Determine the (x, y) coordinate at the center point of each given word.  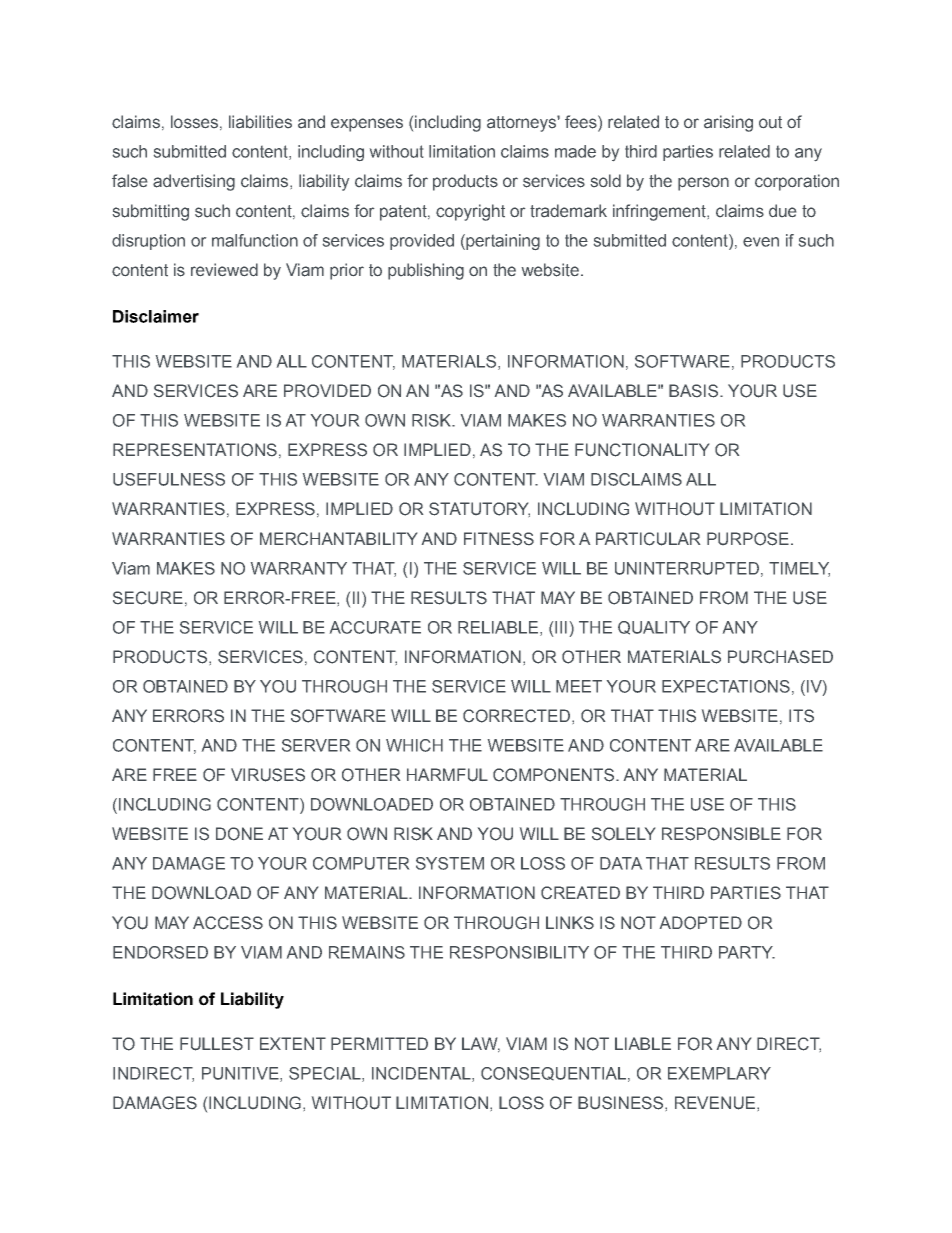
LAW (481, 1044)
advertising (194, 182)
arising (728, 123)
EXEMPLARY (719, 1073)
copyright (470, 212)
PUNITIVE (241, 1074)
